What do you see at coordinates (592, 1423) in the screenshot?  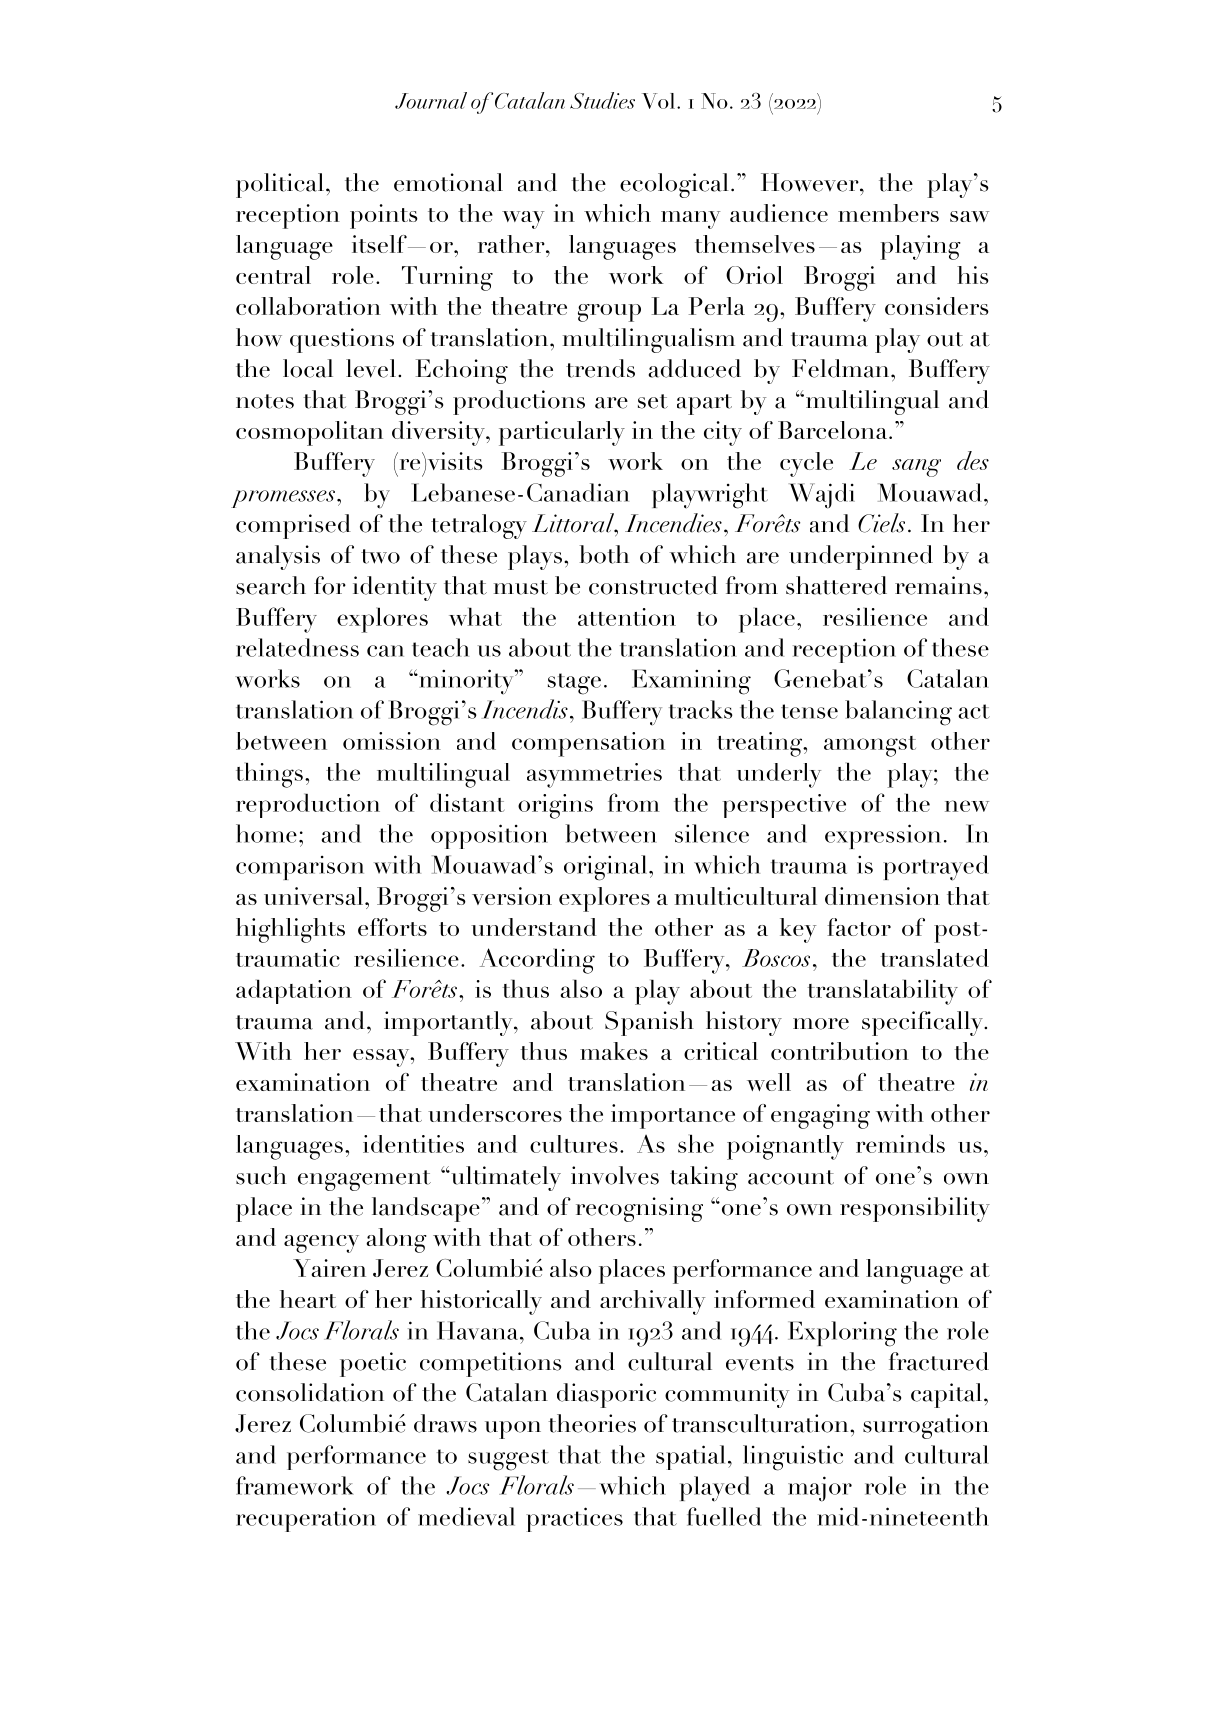 I see `theories` at bounding box center [592, 1423].
